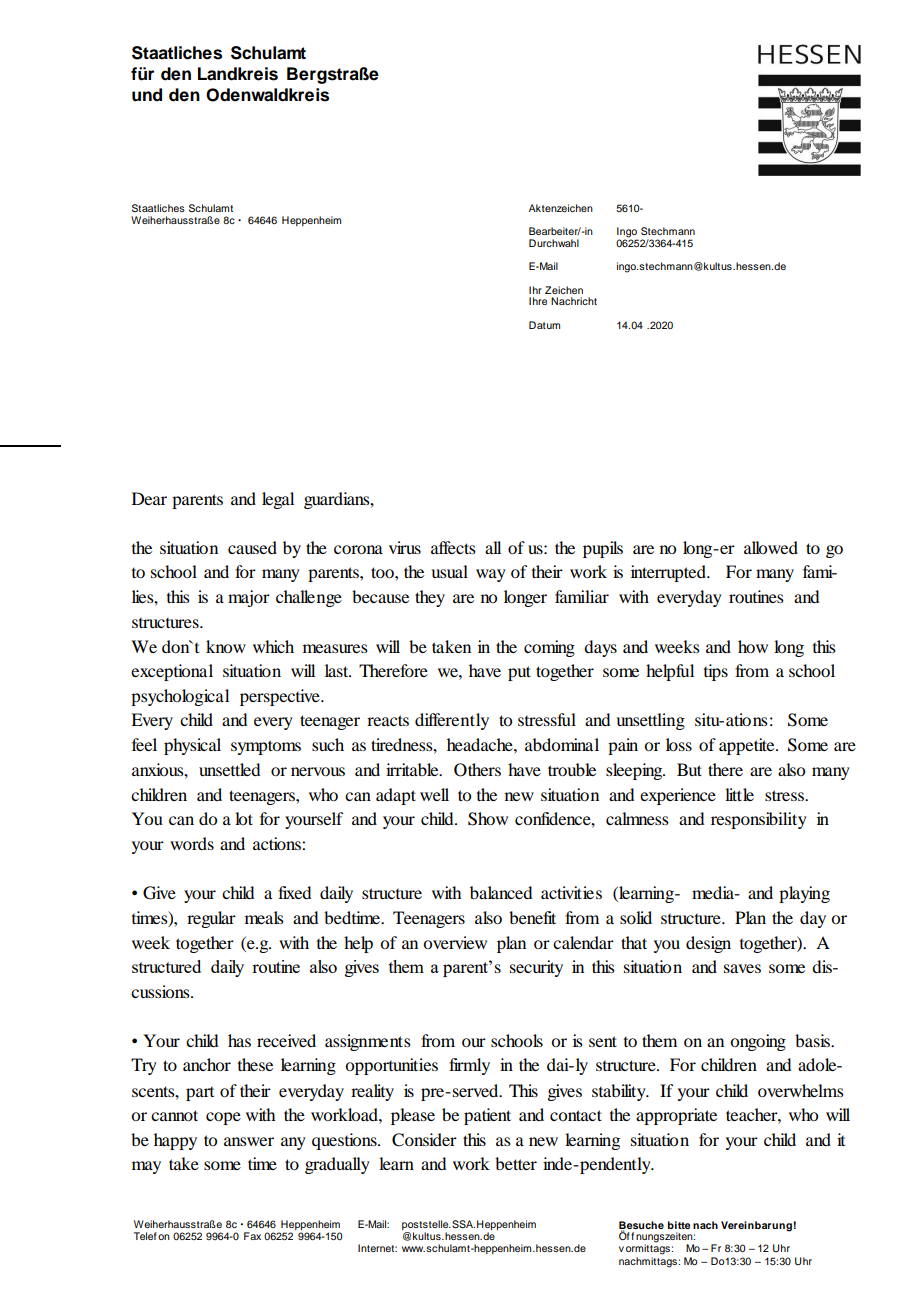 Image resolution: width=924 pixels, height=1308 pixels. Describe the element at coordinates (538, 301) in the document. I see `Ihre` at that location.
